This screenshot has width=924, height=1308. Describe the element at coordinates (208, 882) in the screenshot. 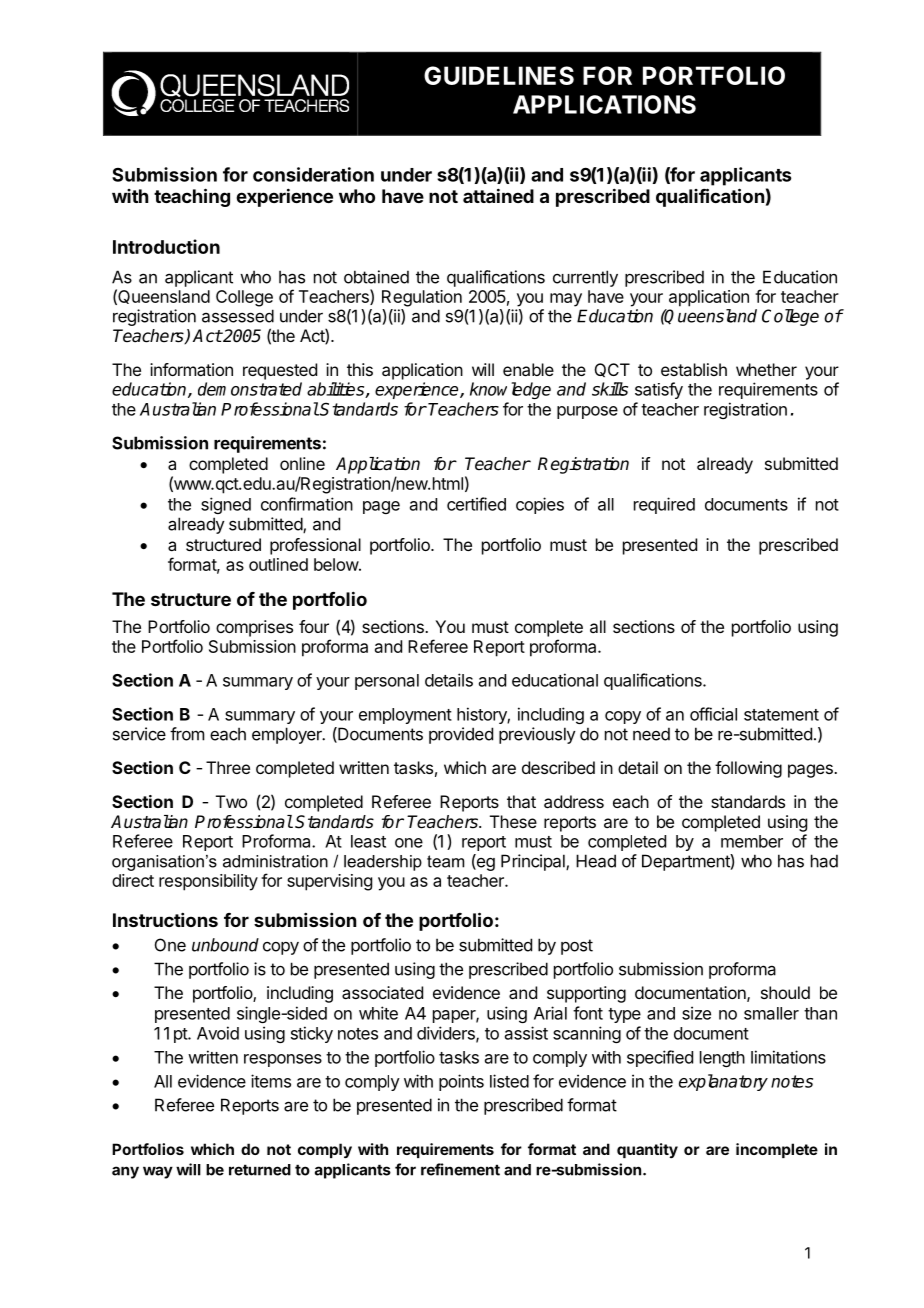

I see `responsibility` at that location.
